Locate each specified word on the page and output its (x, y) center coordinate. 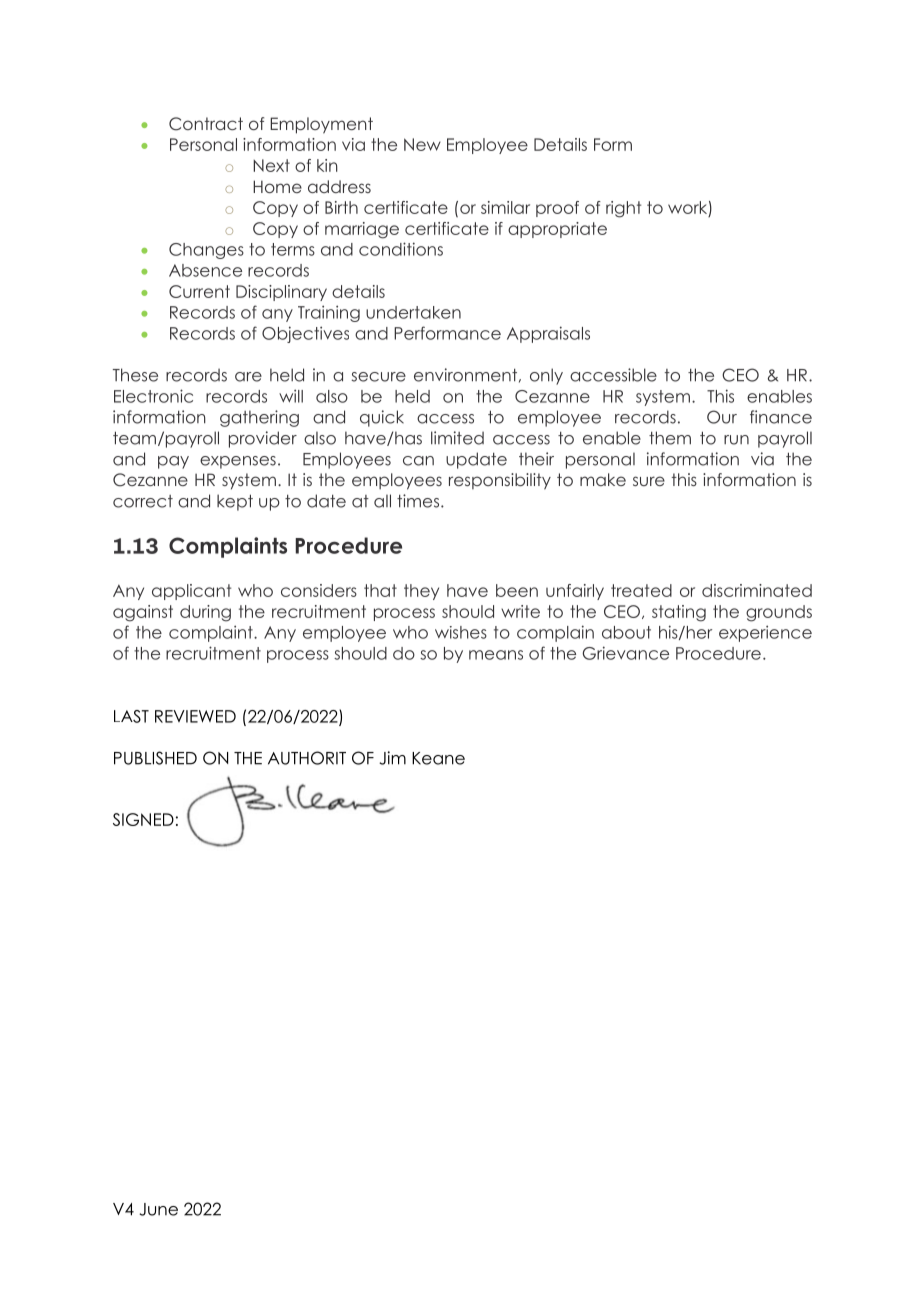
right (623, 209)
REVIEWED (195, 716)
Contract (206, 124)
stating (679, 613)
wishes (461, 632)
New (422, 144)
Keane (438, 758)
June (158, 1209)
